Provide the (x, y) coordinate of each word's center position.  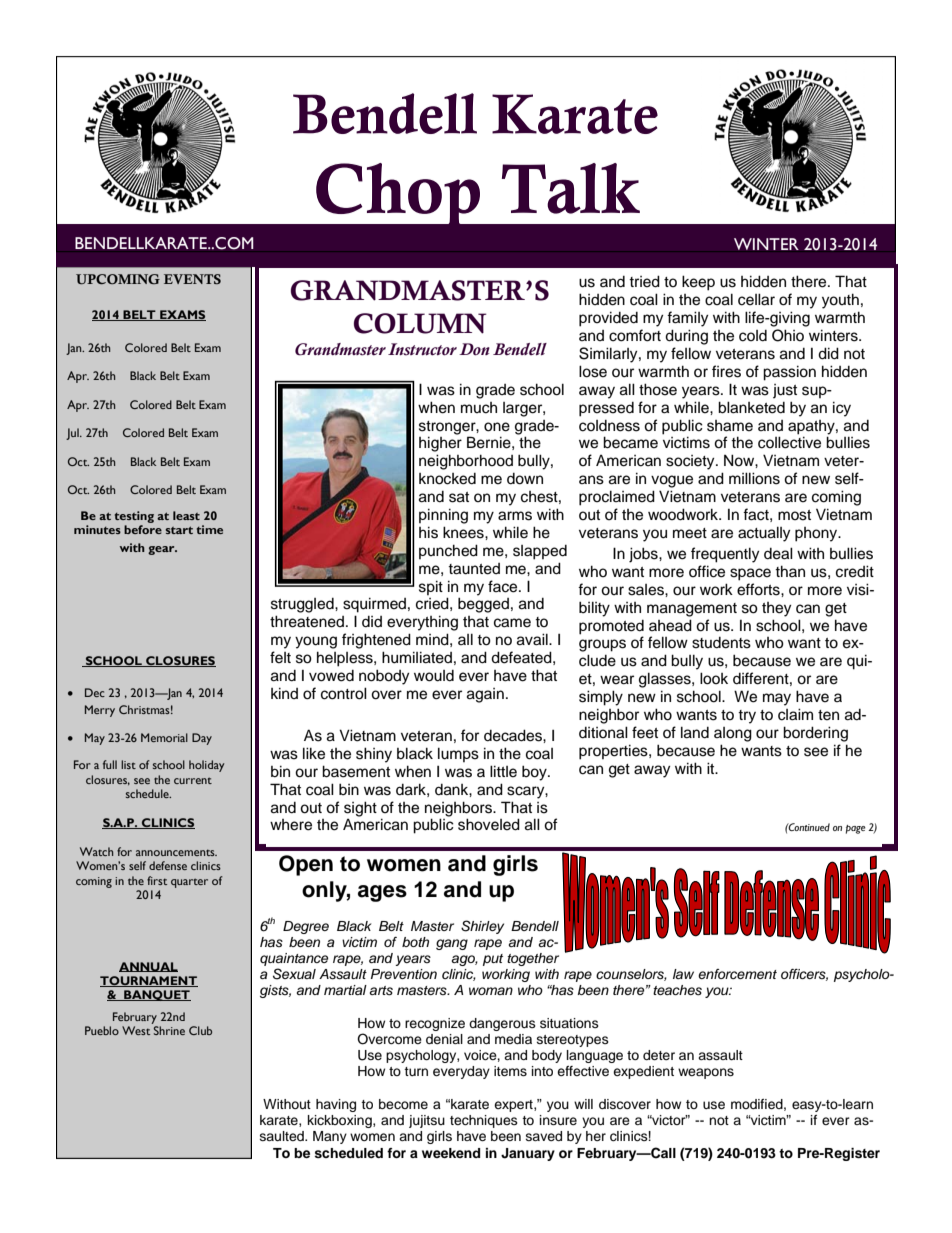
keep (698, 283)
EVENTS (192, 279)
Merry (100, 711)
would (434, 676)
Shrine (169, 1030)
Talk (571, 188)
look (714, 678)
